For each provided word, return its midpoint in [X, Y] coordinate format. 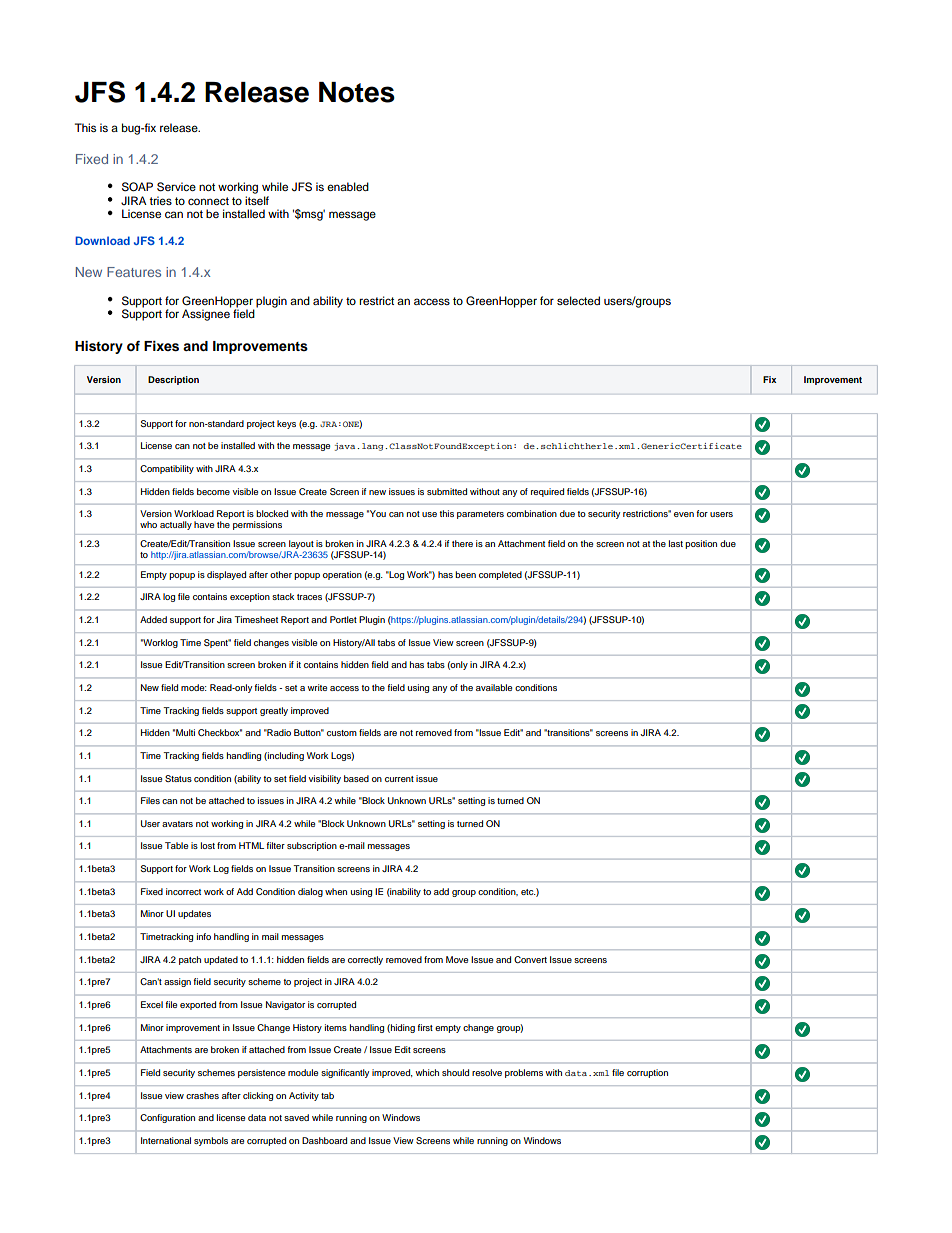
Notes [357, 92]
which [427, 1072]
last [676, 543]
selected [578, 300]
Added [153, 619]
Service [176, 187]
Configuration [167, 1118]
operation [342, 575]
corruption [647, 1073]
